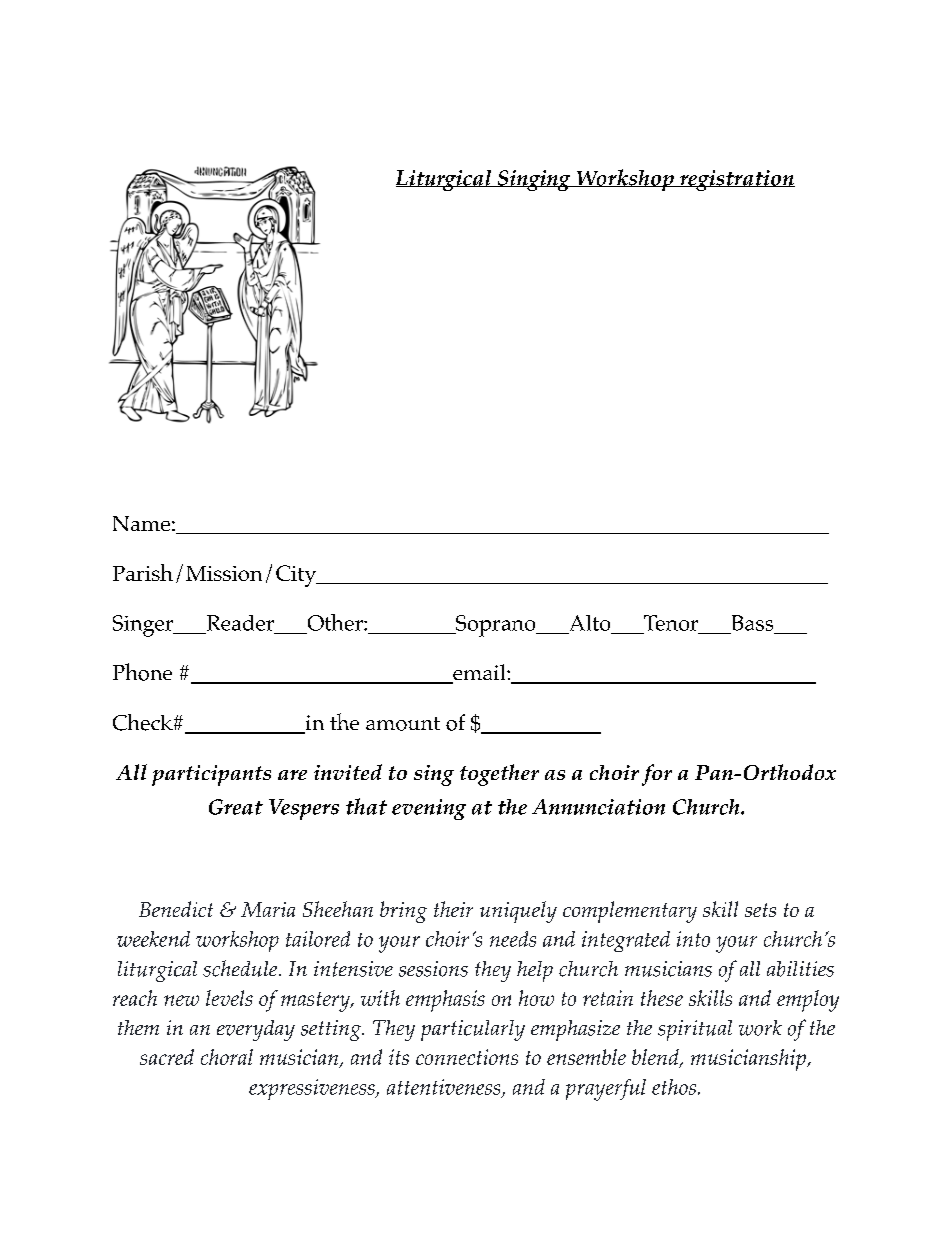 The height and width of the screenshot is (1233, 952). I want to click on that, so click(366, 806).
